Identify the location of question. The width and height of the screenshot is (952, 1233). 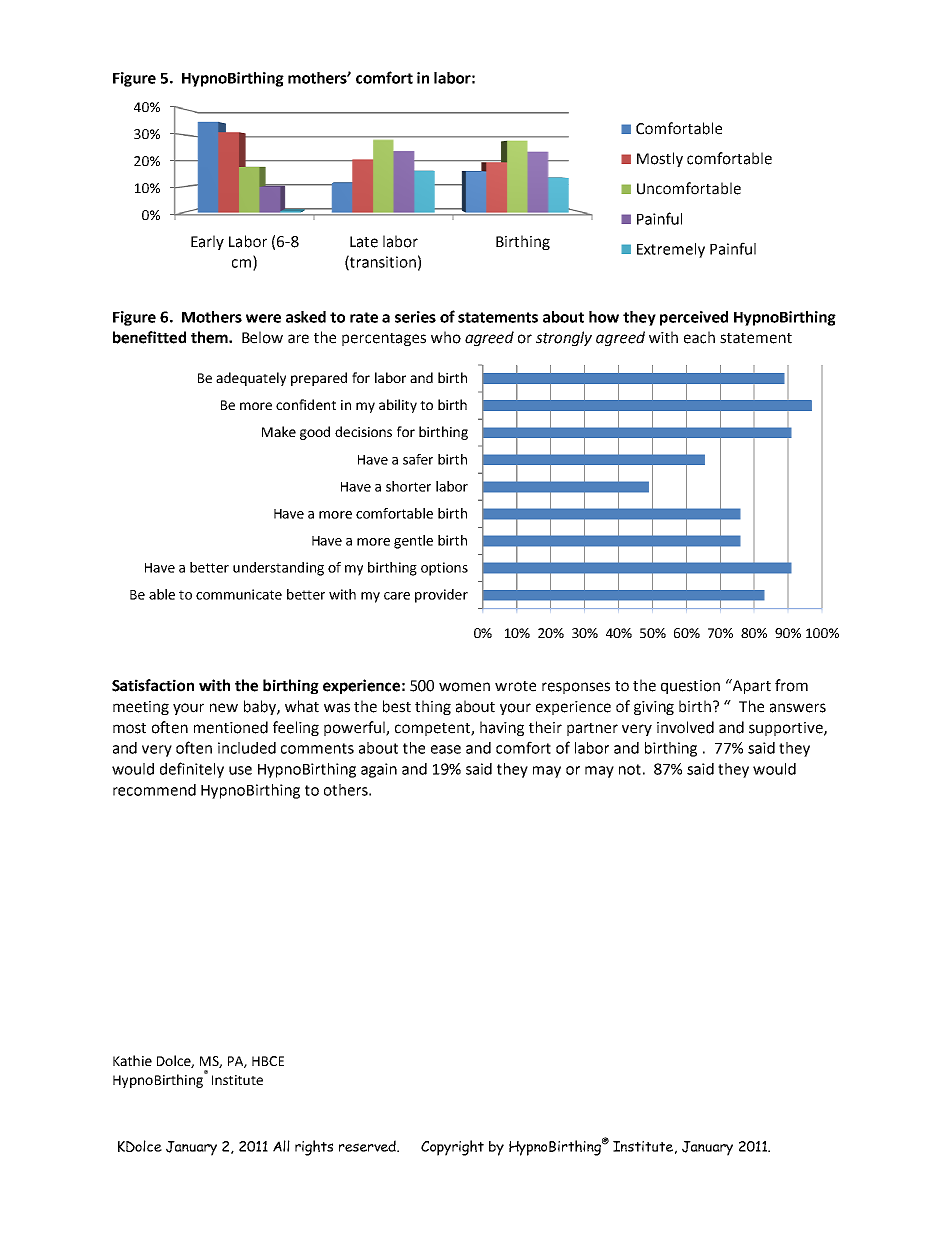
(690, 687).
